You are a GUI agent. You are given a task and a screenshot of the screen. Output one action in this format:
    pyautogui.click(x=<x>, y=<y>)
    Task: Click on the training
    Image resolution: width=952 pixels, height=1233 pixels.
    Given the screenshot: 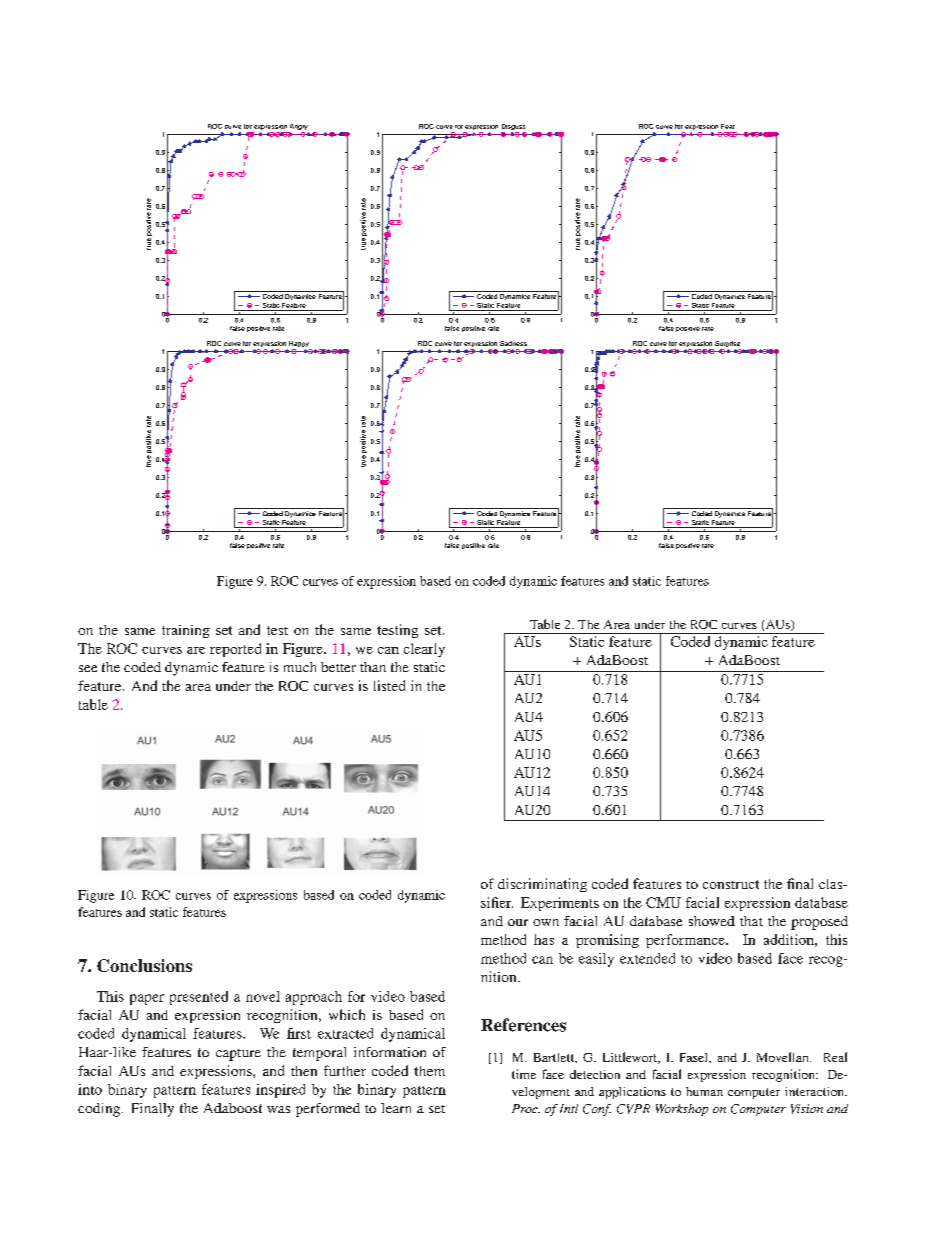 What is the action you would take?
    pyautogui.click(x=186, y=631)
